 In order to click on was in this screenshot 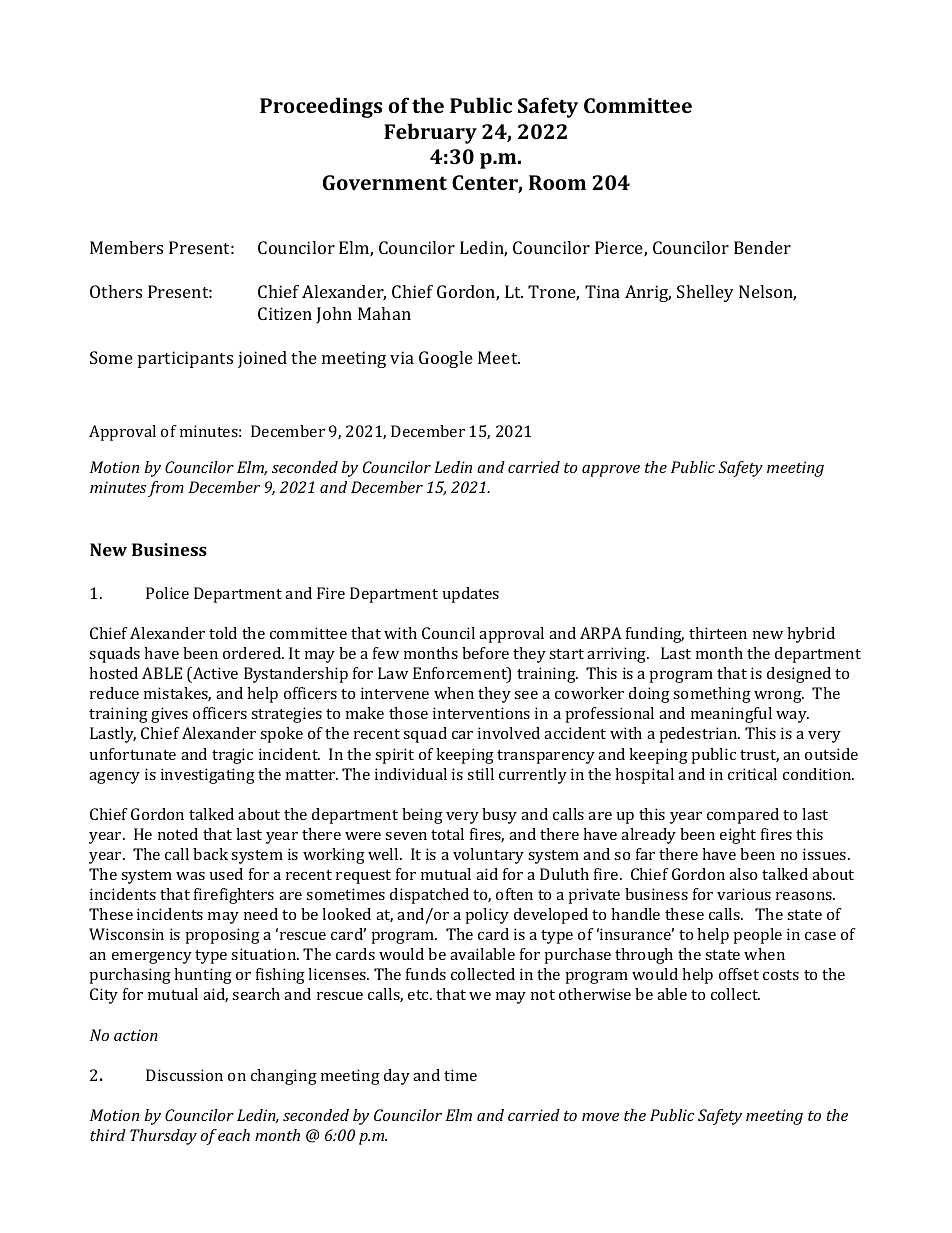, I will do `click(190, 876)`.
